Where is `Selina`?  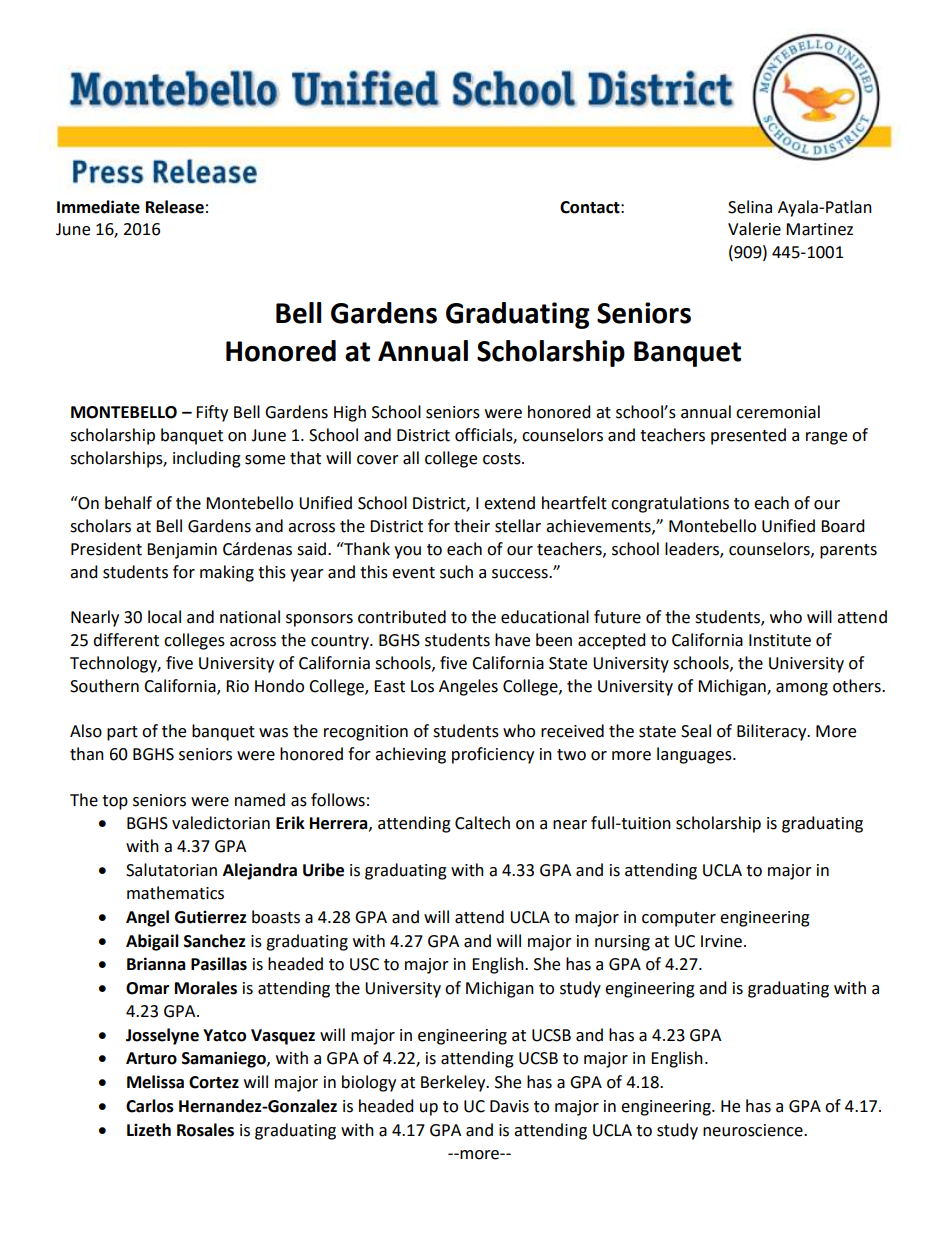 Selina is located at coordinates (750, 207).
